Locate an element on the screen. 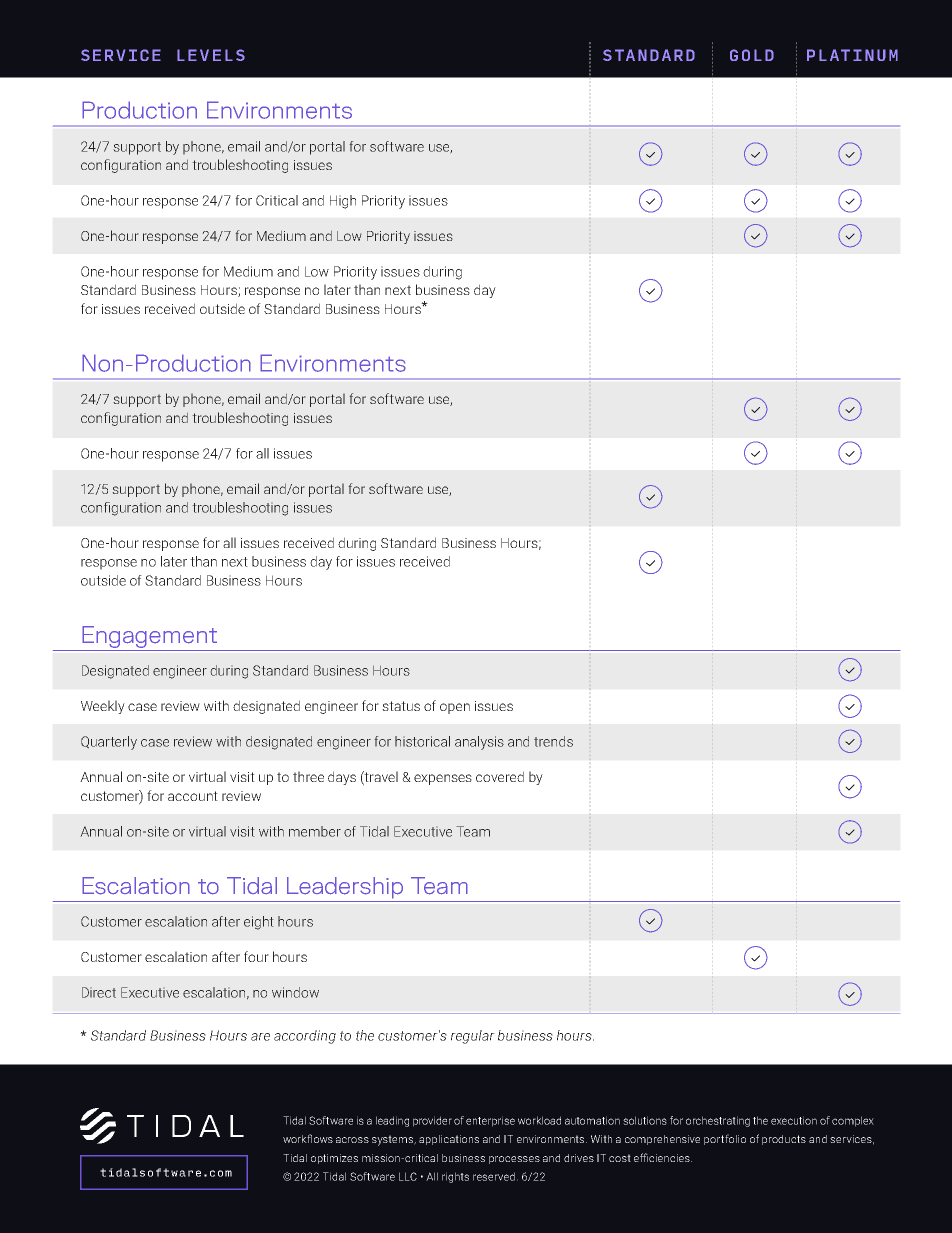 This screenshot has height=1233, width=952. GOLD is located at coordinates (752, 55).
